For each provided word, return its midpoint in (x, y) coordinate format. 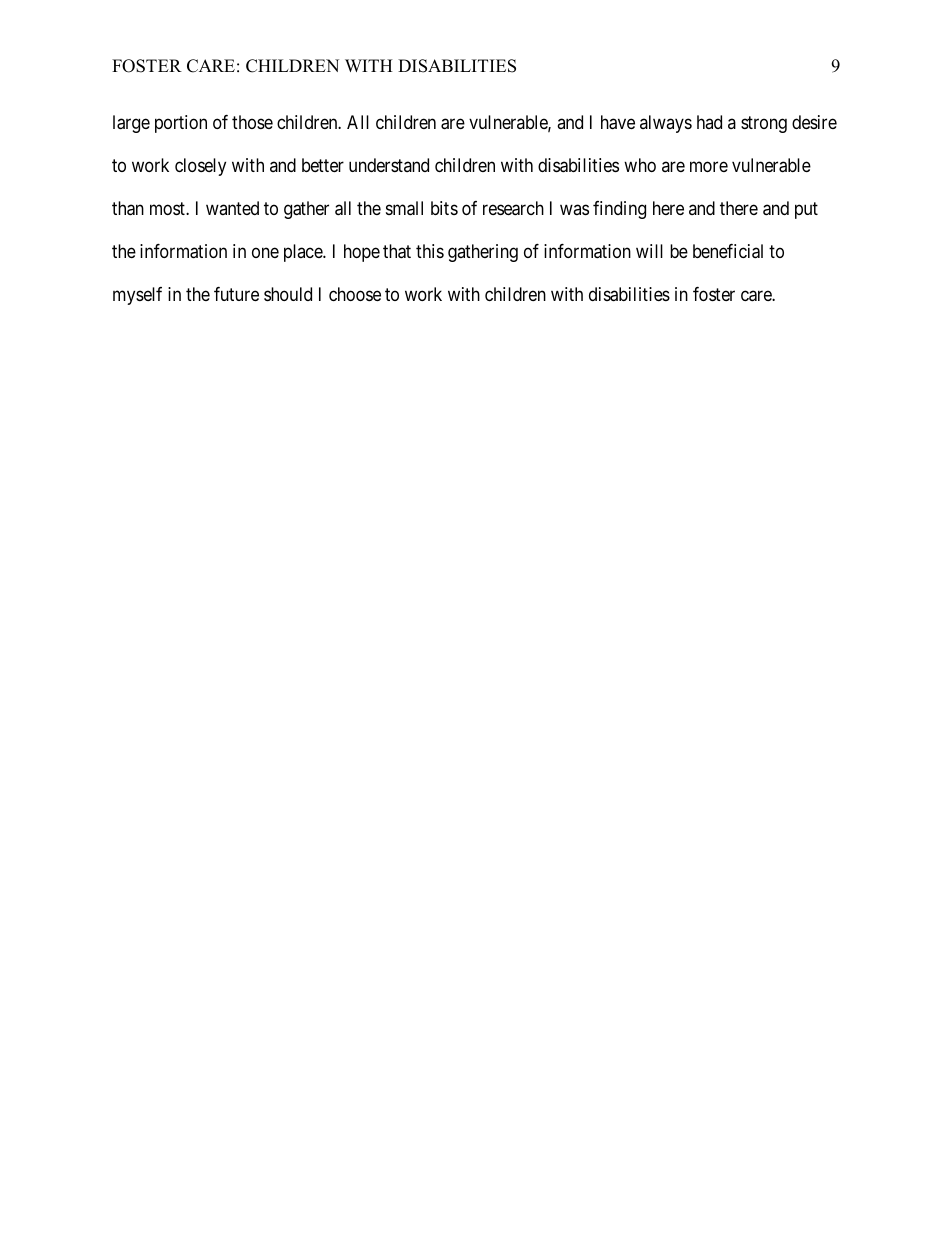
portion (181, 124)
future (236, 294)
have (618, 122)
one (265, 252)
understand (389, 165)
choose (355, 294)
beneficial (728, 251)
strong (764, 124)
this (430, 251)
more (709, 166)
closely (200, 167)
